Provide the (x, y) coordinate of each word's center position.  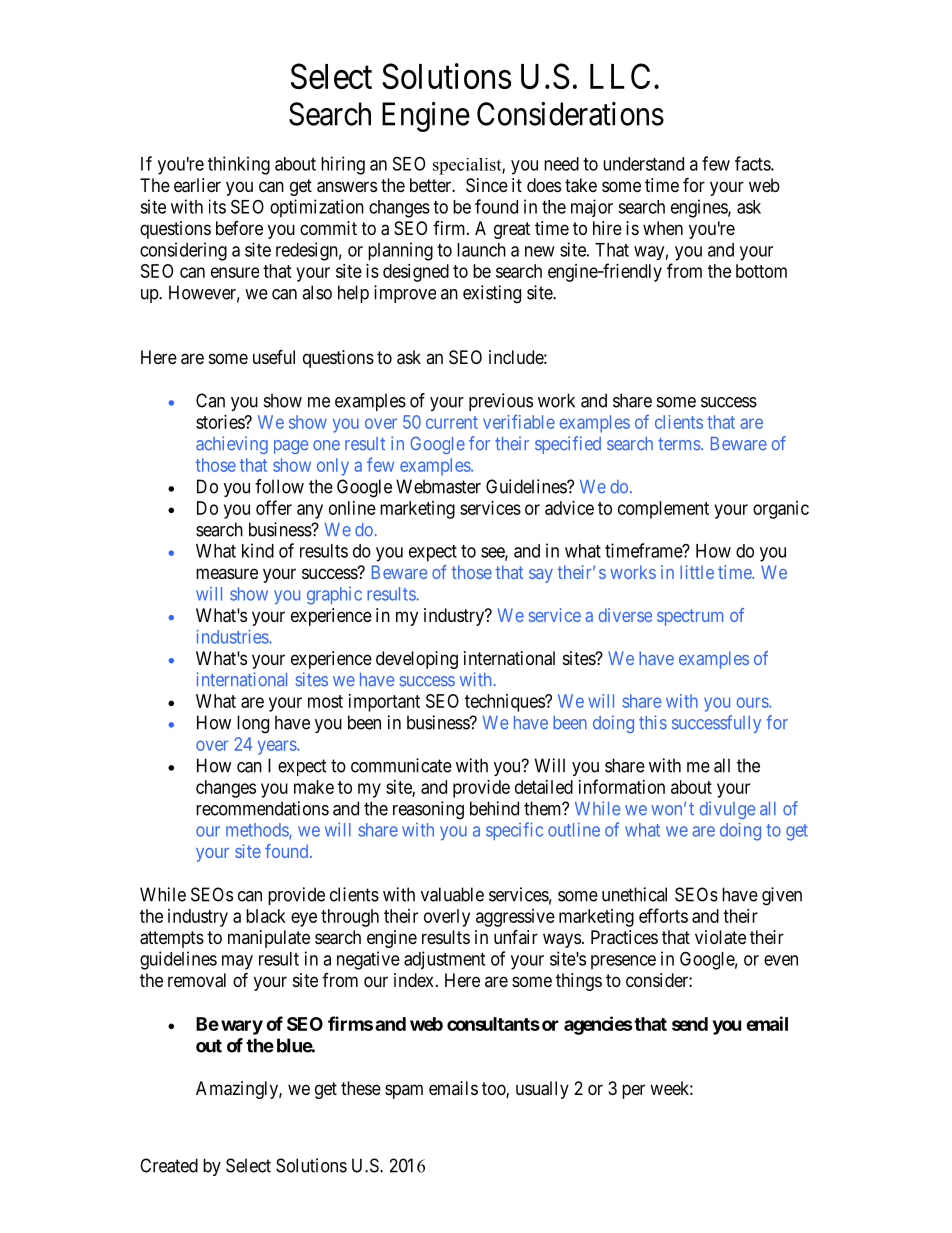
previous (501, 402)
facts (753, 163)
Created (169, 1165)
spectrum (690, 617)
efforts (663, 915)
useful (274, 357)
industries (233, 637)
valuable (452, 894)
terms (679, 444)
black (266, 916)
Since (487, 185)
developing (417, 660)
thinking (239, 165)
